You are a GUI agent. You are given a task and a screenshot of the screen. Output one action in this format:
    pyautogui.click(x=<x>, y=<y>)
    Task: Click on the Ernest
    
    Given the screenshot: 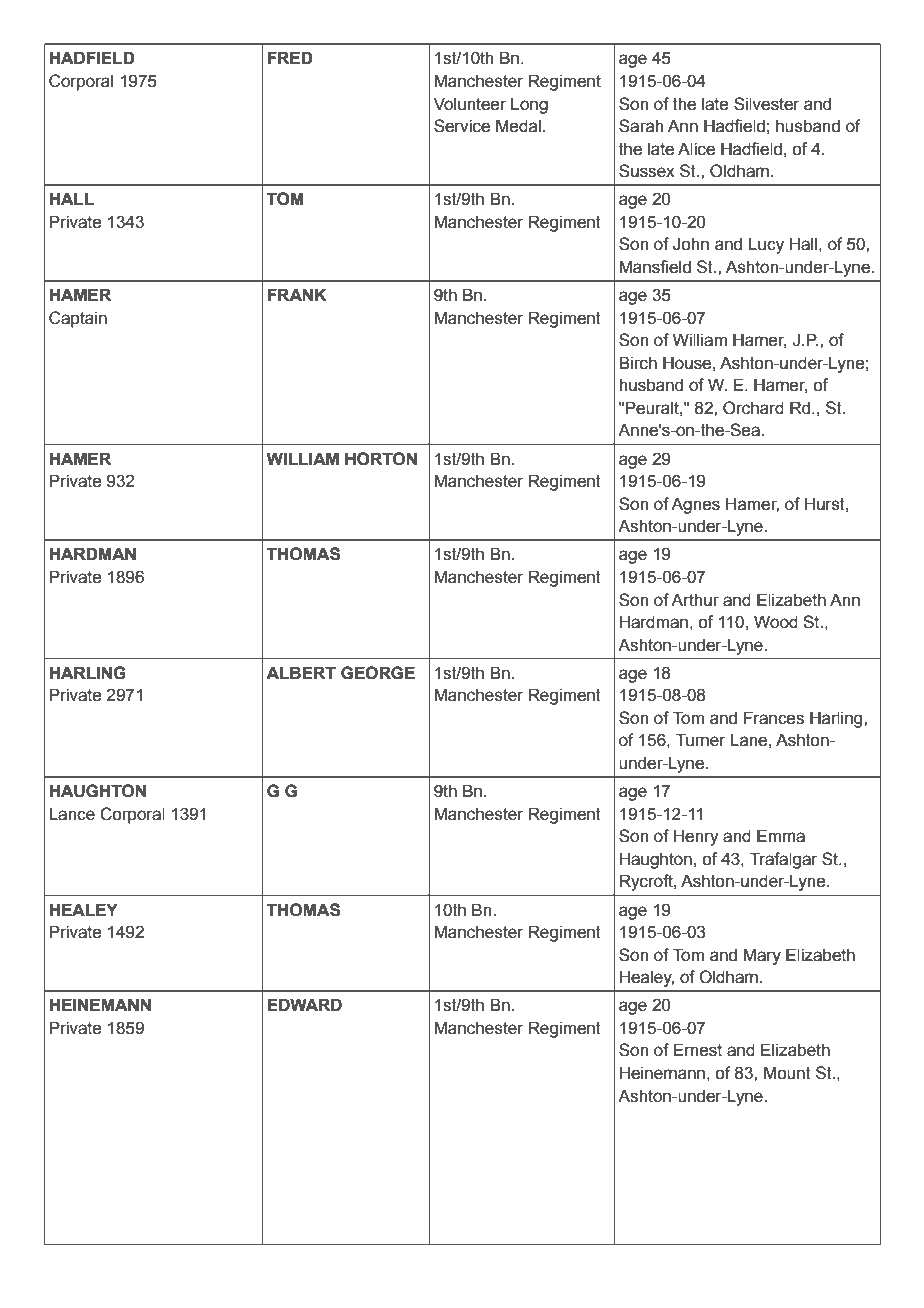 What is the action you would take?
    pyautogui.click(x=698, y=1050)
